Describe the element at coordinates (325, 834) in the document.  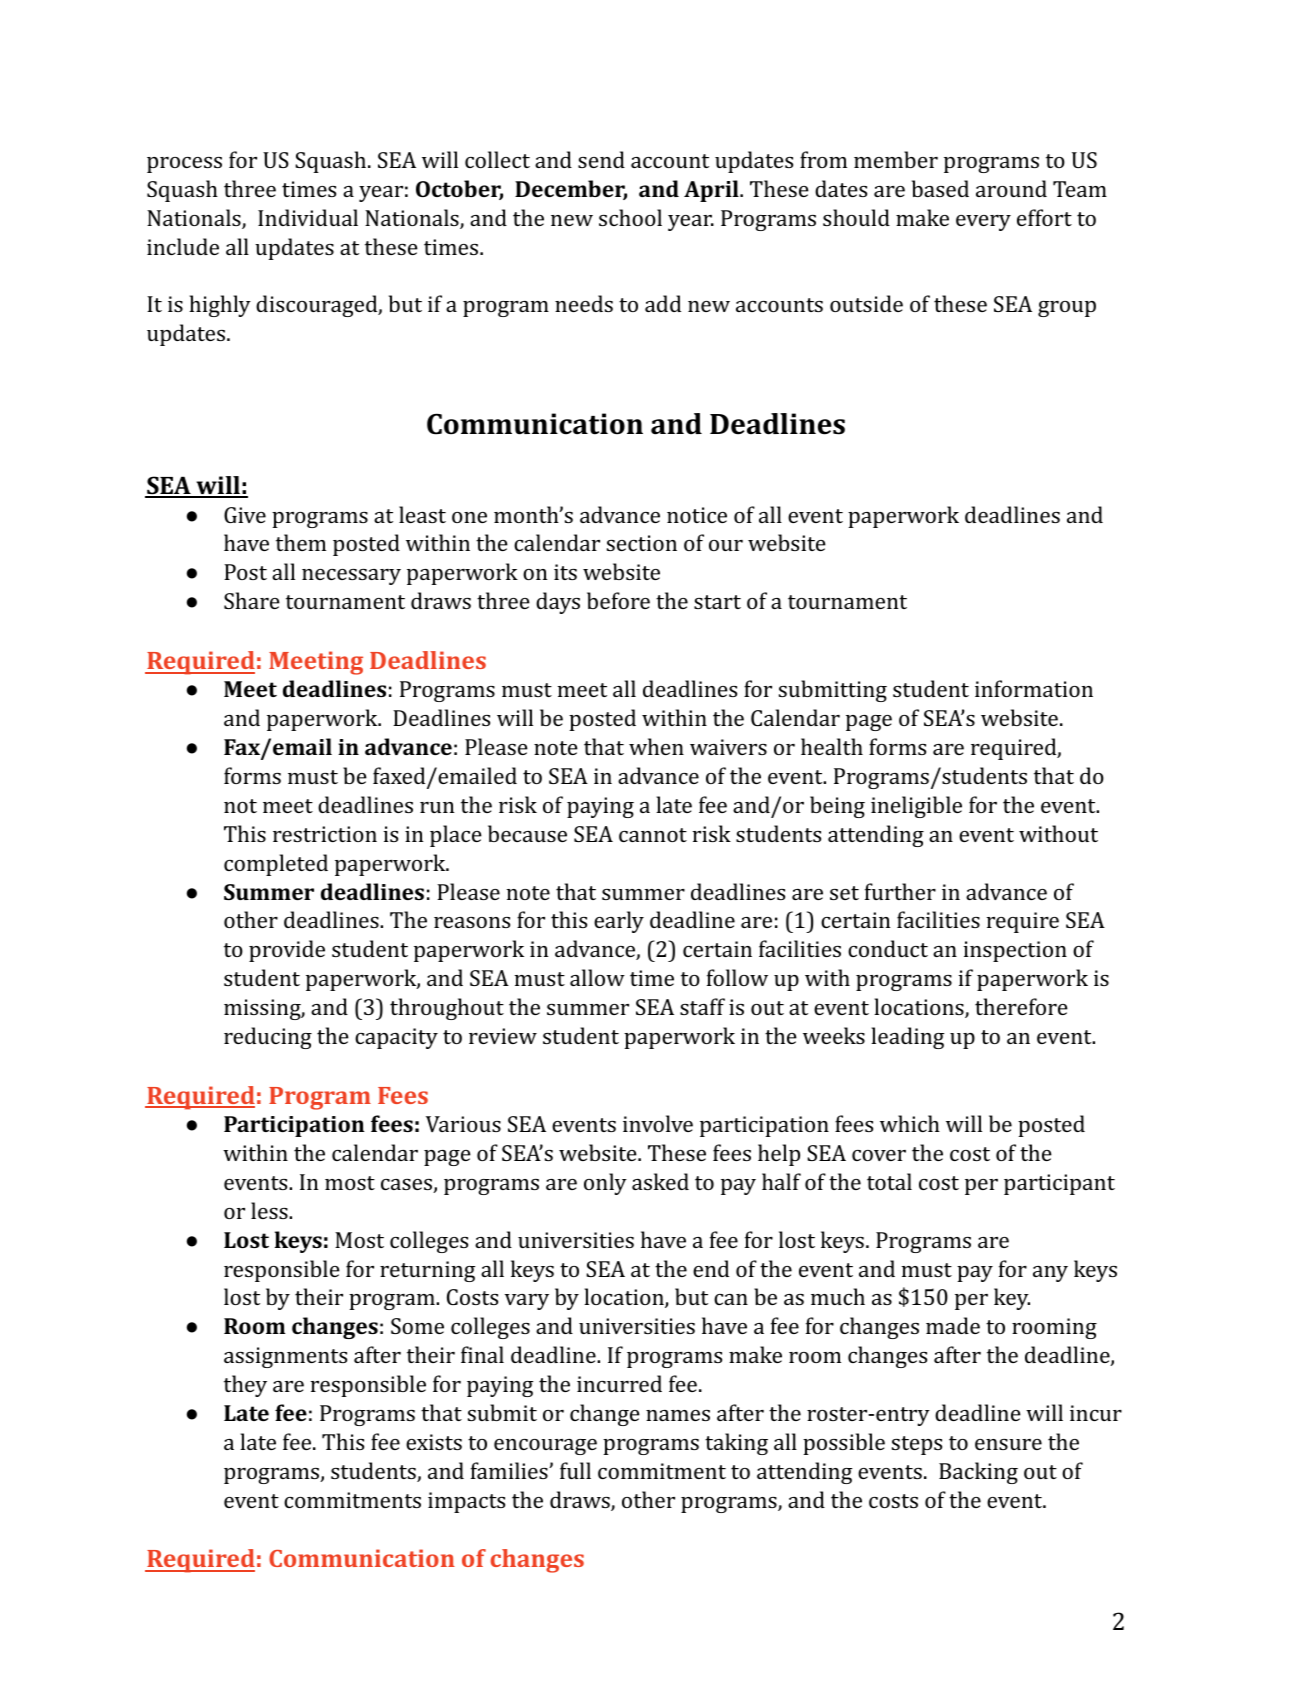
I see `restriction` at that location.
